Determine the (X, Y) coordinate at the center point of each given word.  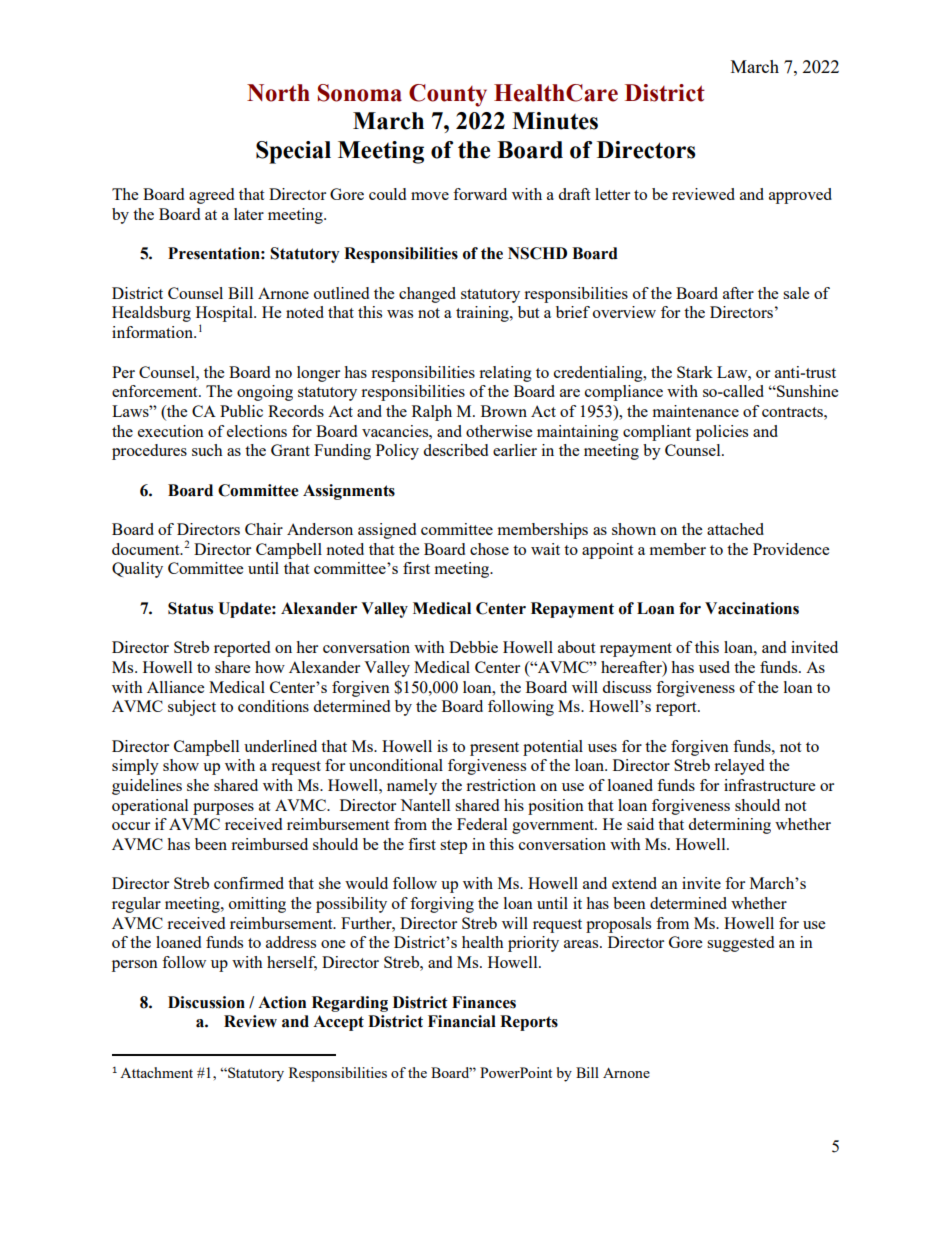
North (278, 93)
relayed (739, 767)
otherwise (499, 431)
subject (192, 708)
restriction (501, 785)
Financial (462, 1021)
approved (800, 196)
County (448, 95)
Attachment (156, 1072)
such (207, 450)
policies (722, 433)
